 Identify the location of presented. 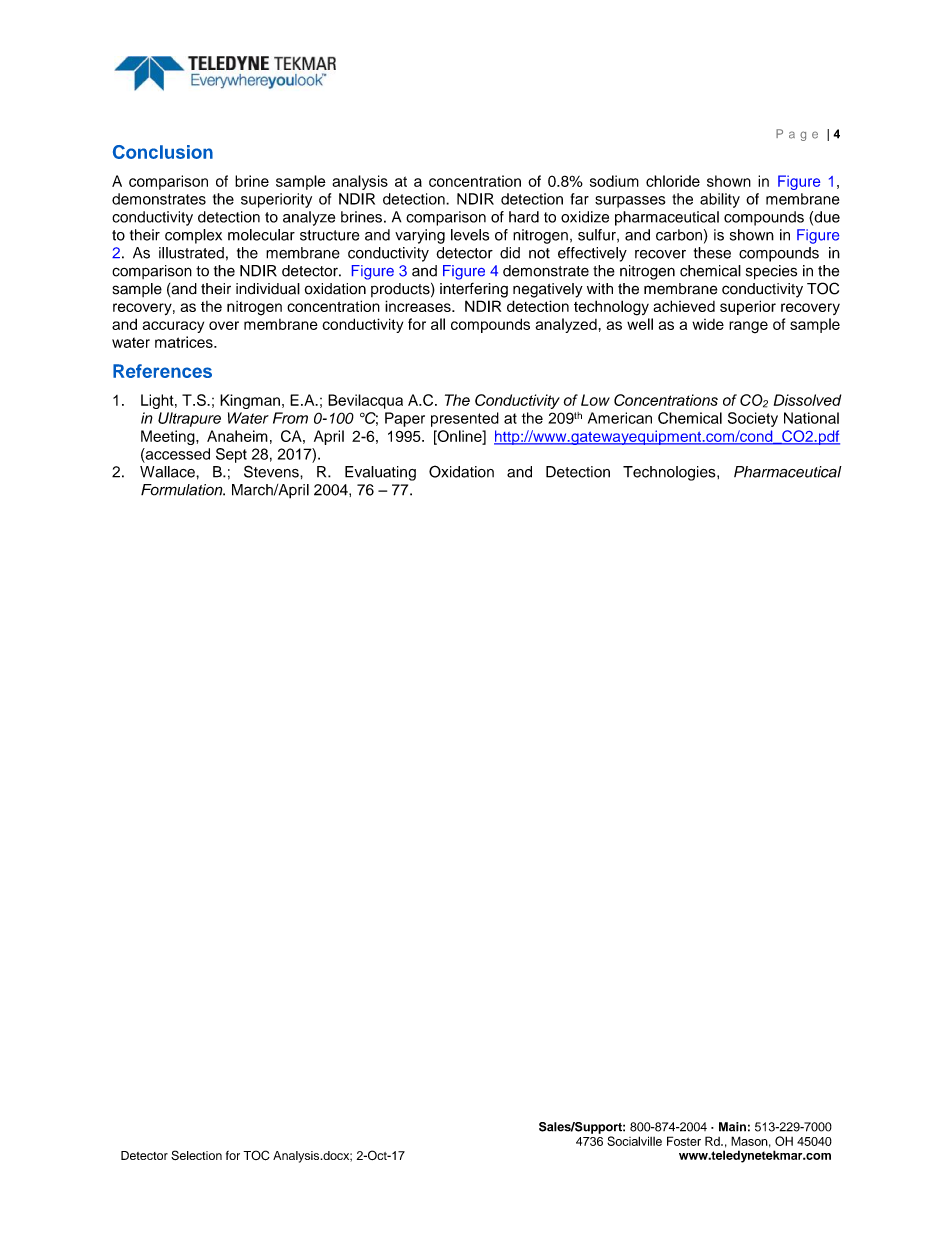
(465, 419).
